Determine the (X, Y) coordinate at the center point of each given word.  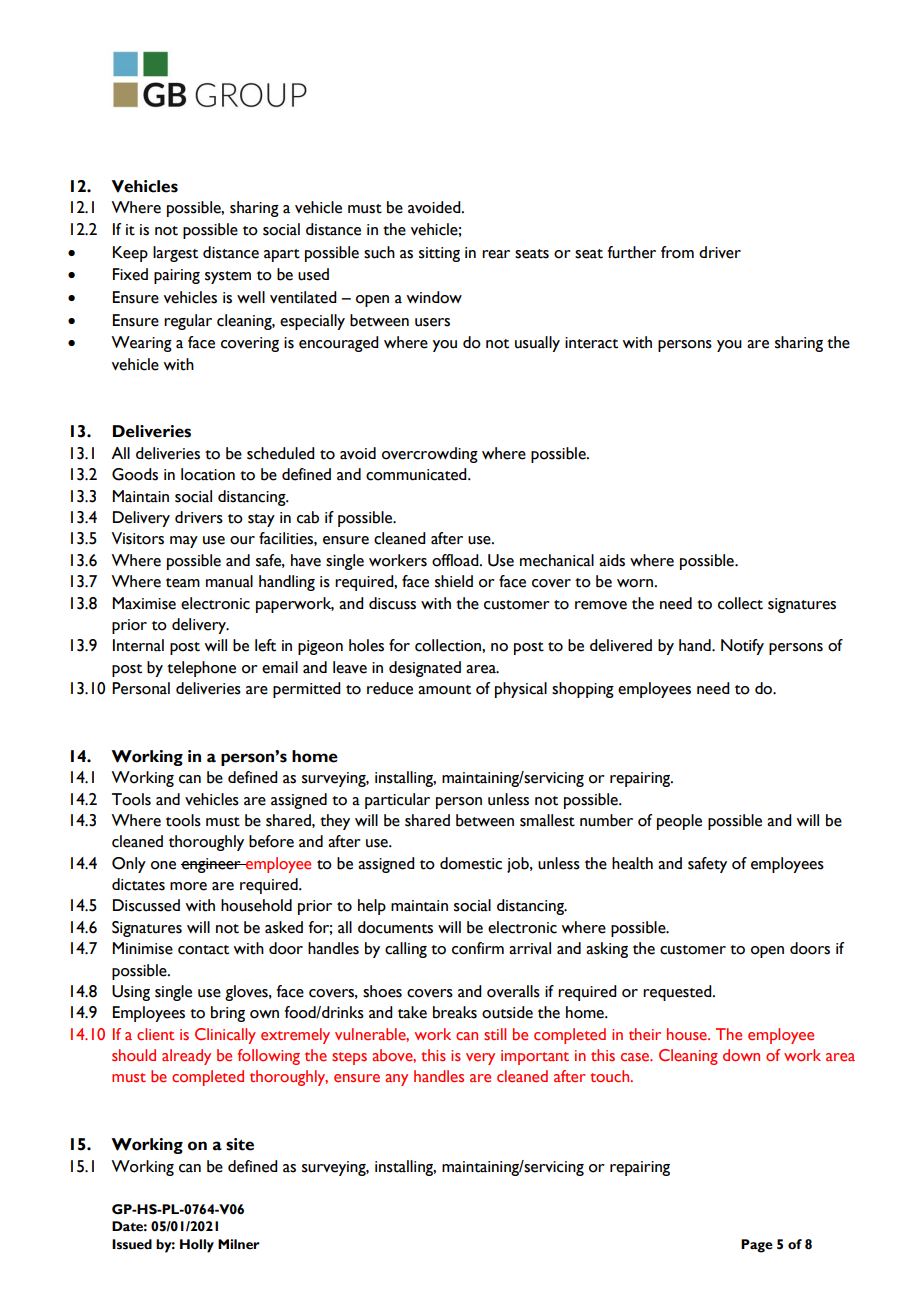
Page (757, 1246)
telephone (201, 669)
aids (612, 560)
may (184, 542)
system (228, 277)
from (677, 252)
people (679, 822)
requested (678, 993)
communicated (417, 474)
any (396, 1080)
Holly (197, 1246)
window (434, 297)
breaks (455, 1012)
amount (444, 690)
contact (203, 950)
